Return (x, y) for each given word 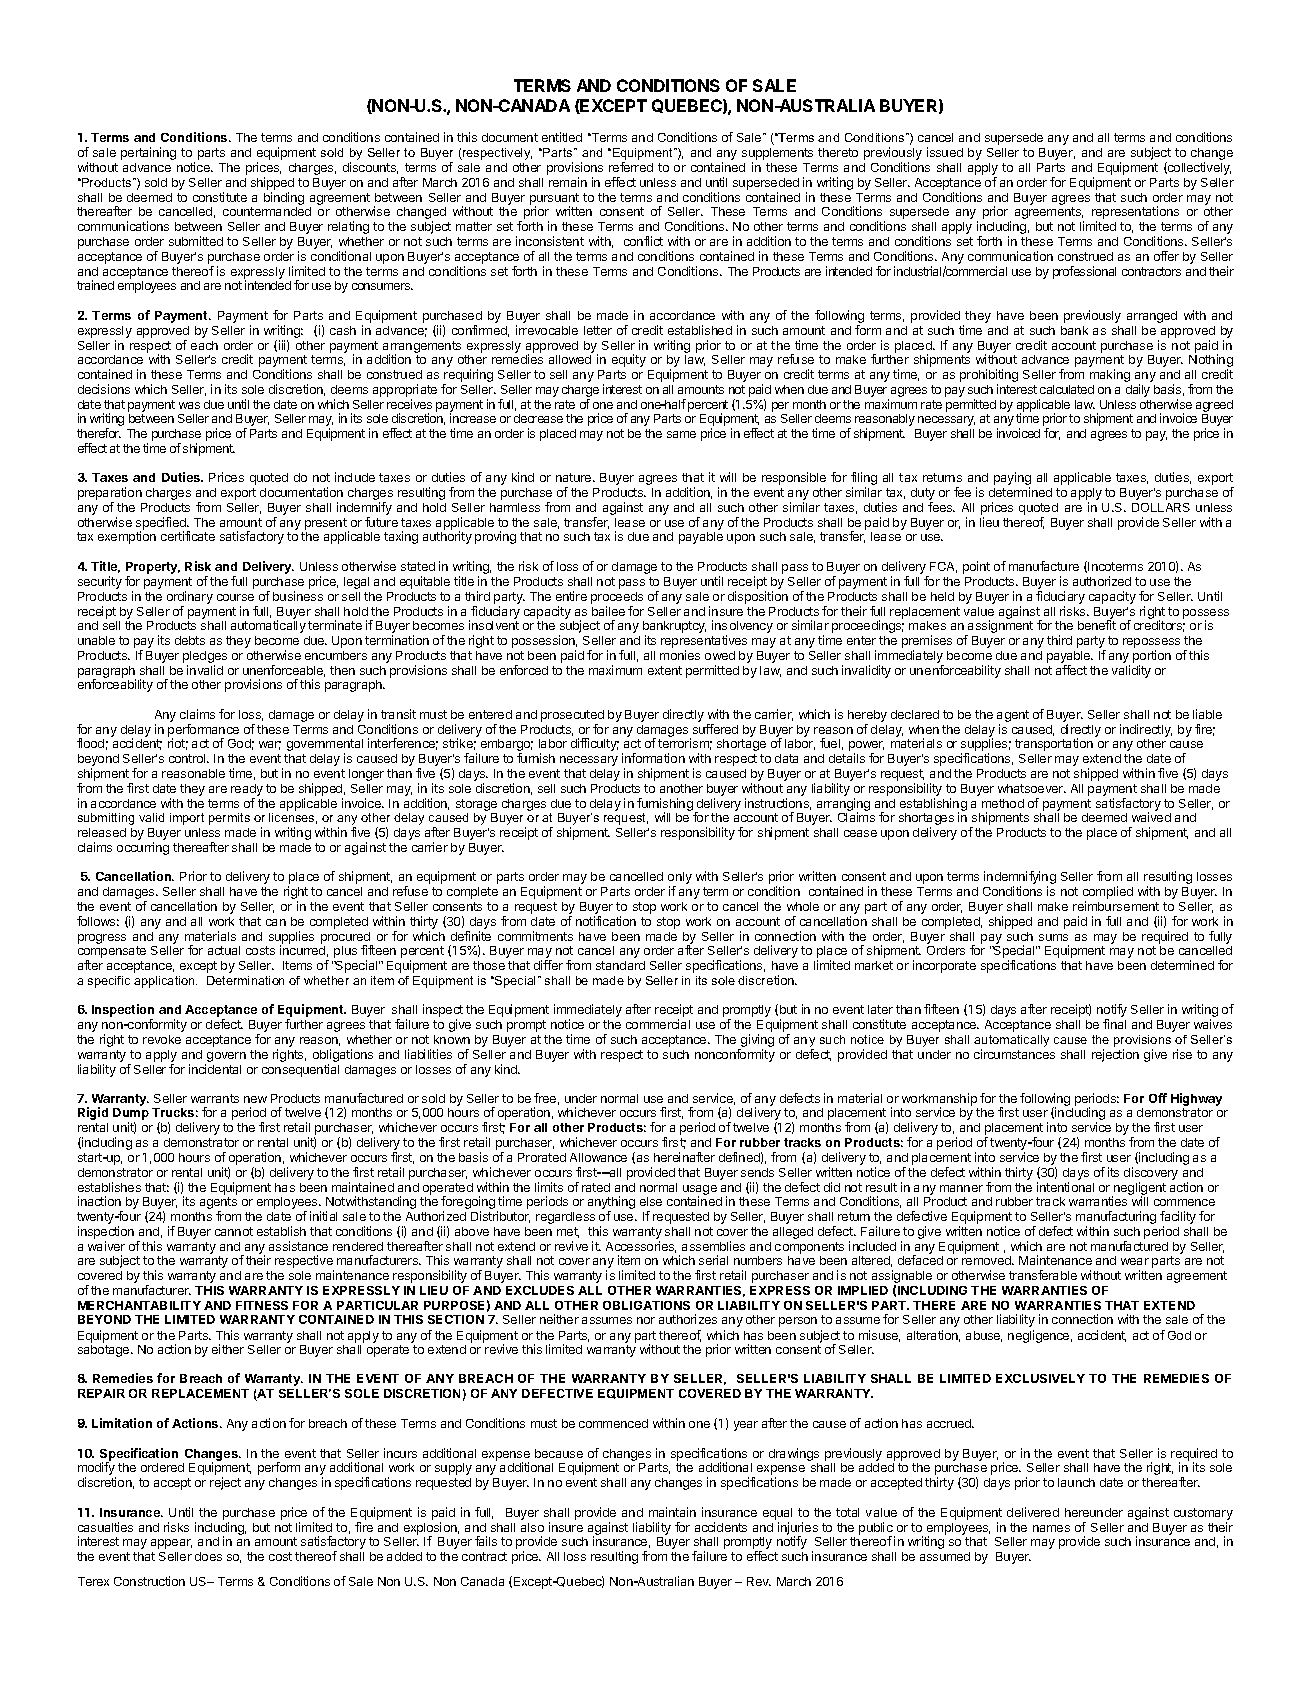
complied (1108, 894)
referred (631, 167)
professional (1084, 272)
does (208, 1556)
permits (229, 819)
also (532, 1527)
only (680, 879)
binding (284, 200)
